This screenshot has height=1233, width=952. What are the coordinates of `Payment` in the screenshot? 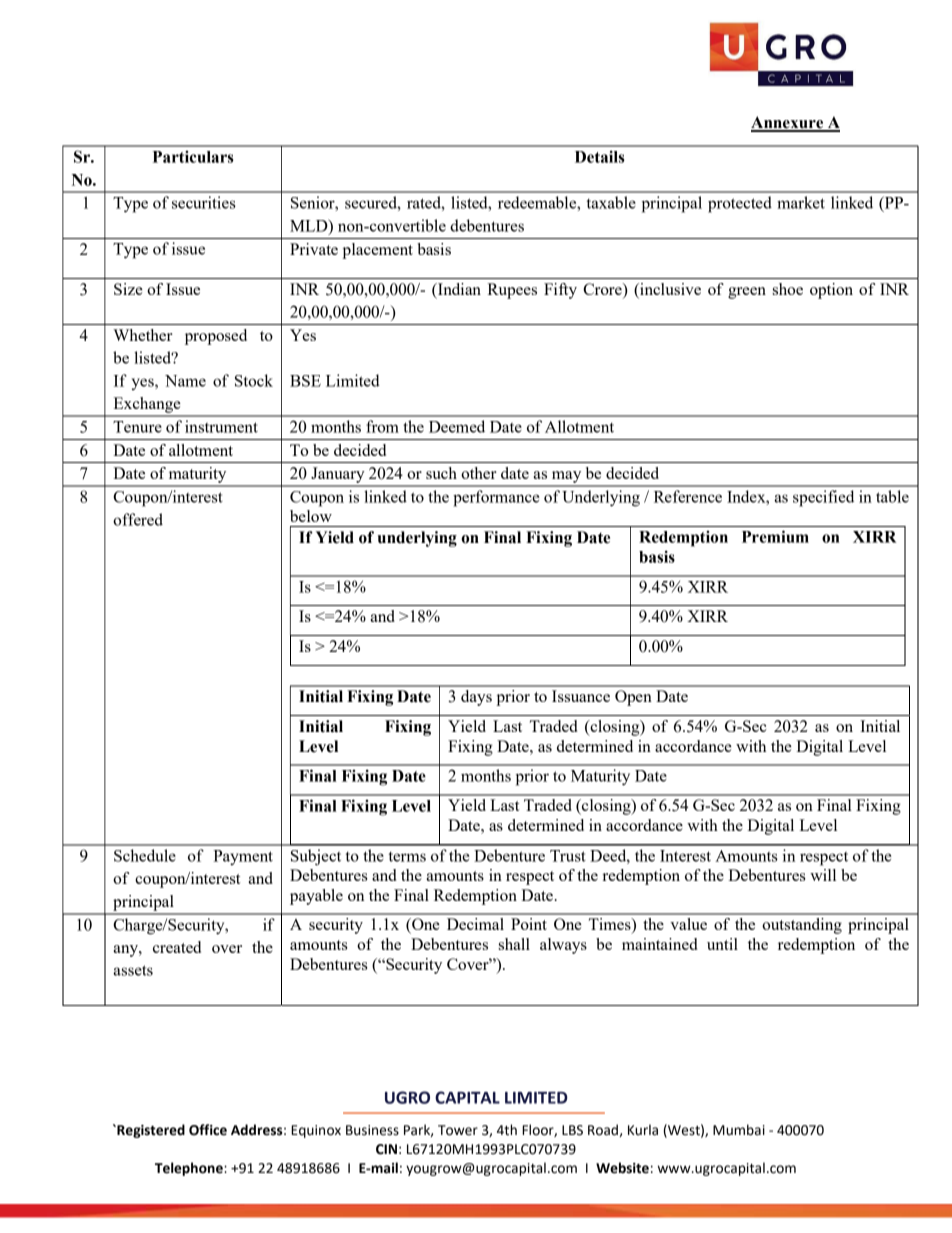 It's located at (243, 858).
